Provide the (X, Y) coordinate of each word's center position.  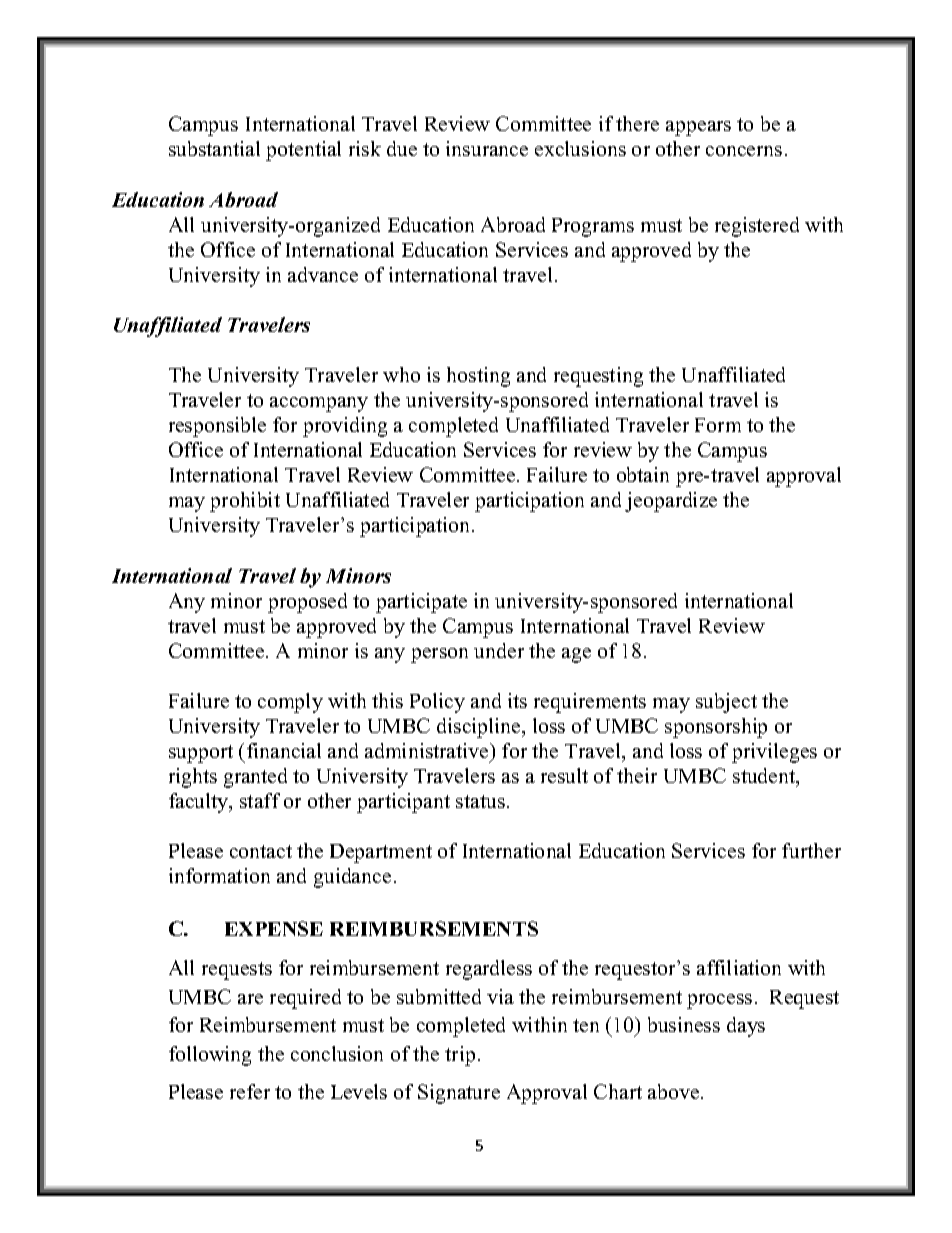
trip (460, 1056)
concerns (744, 151)
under (499, 650)
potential (303, 151)
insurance (487, 148)
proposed (307, 603)
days (746, 1027)
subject (726, 703)
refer (250, 1091)
